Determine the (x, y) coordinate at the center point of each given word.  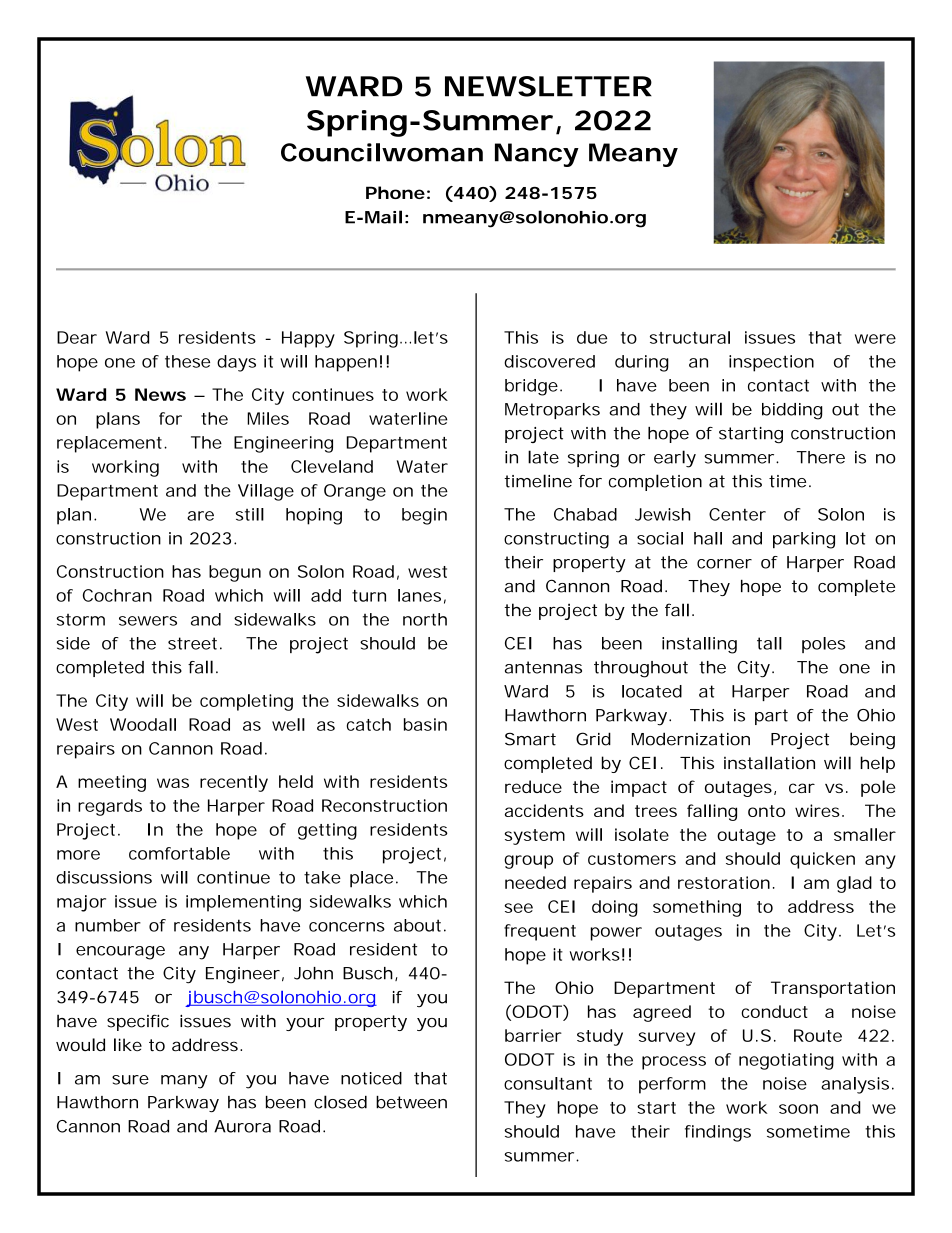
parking (804, 540)
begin (424, 516)
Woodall (143, 724)
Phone (395, 192)
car (802, 788)
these (187, 361)
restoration (724, 882)
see (519, 908)
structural (690, 337)
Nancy (536, 155)
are (200, 516)
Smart (530, 739)
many (184, 1082)
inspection (771, 363)
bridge (531, 387)
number (108, 925)
